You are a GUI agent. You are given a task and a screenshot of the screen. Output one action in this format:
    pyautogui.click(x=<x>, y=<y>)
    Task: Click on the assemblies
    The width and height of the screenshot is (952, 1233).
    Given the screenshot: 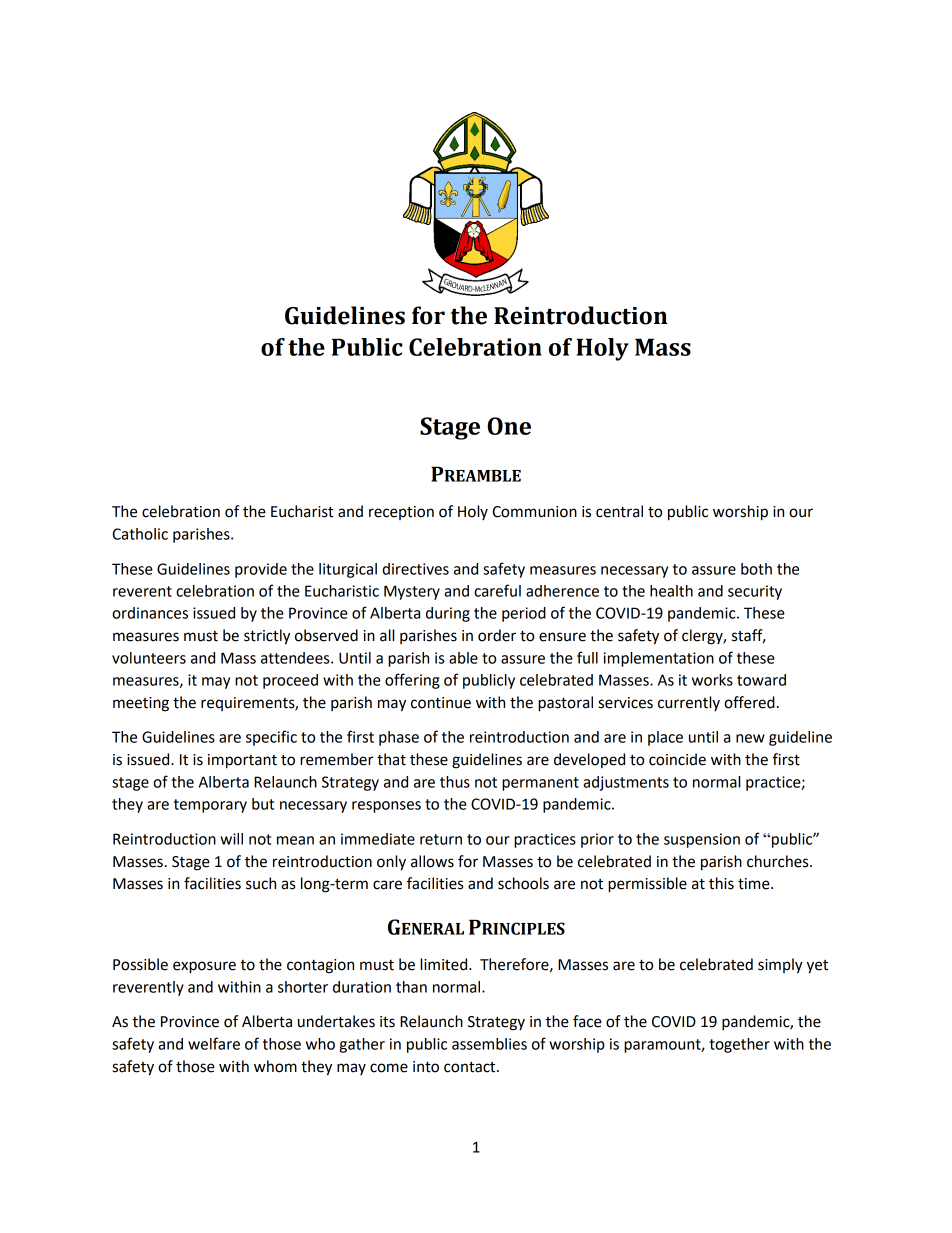 What is the action you would take?
    pyautogui.click(x=489, y=1044)
